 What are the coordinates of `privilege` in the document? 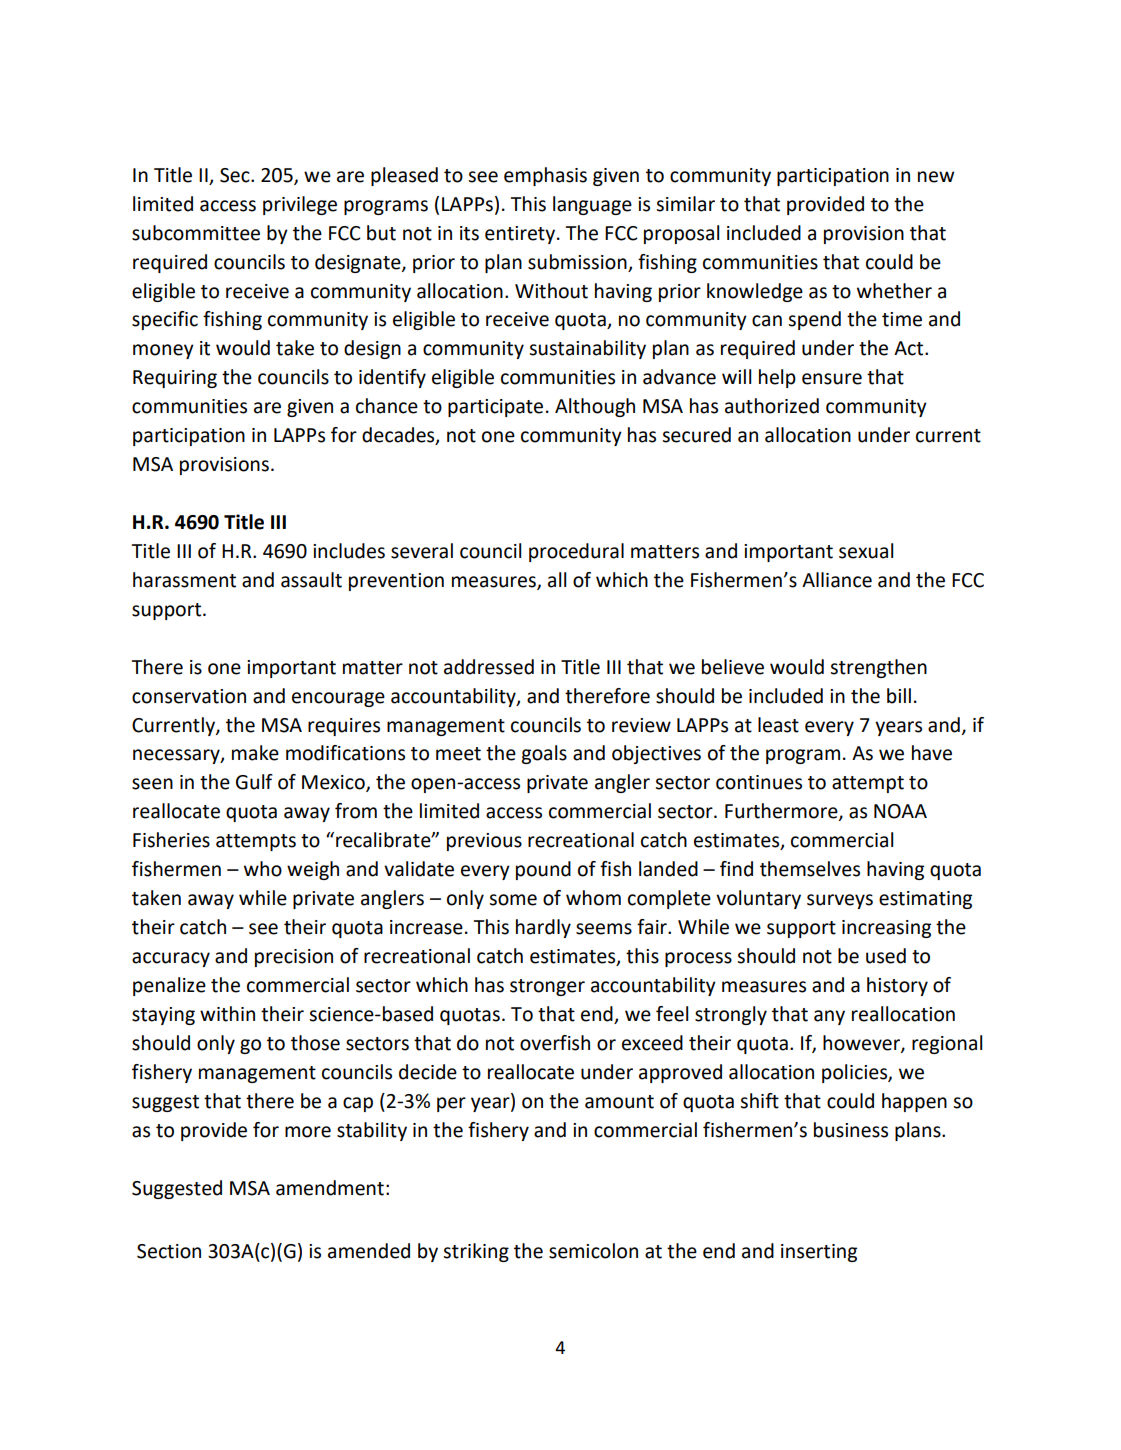 It's located at (300, 205).
